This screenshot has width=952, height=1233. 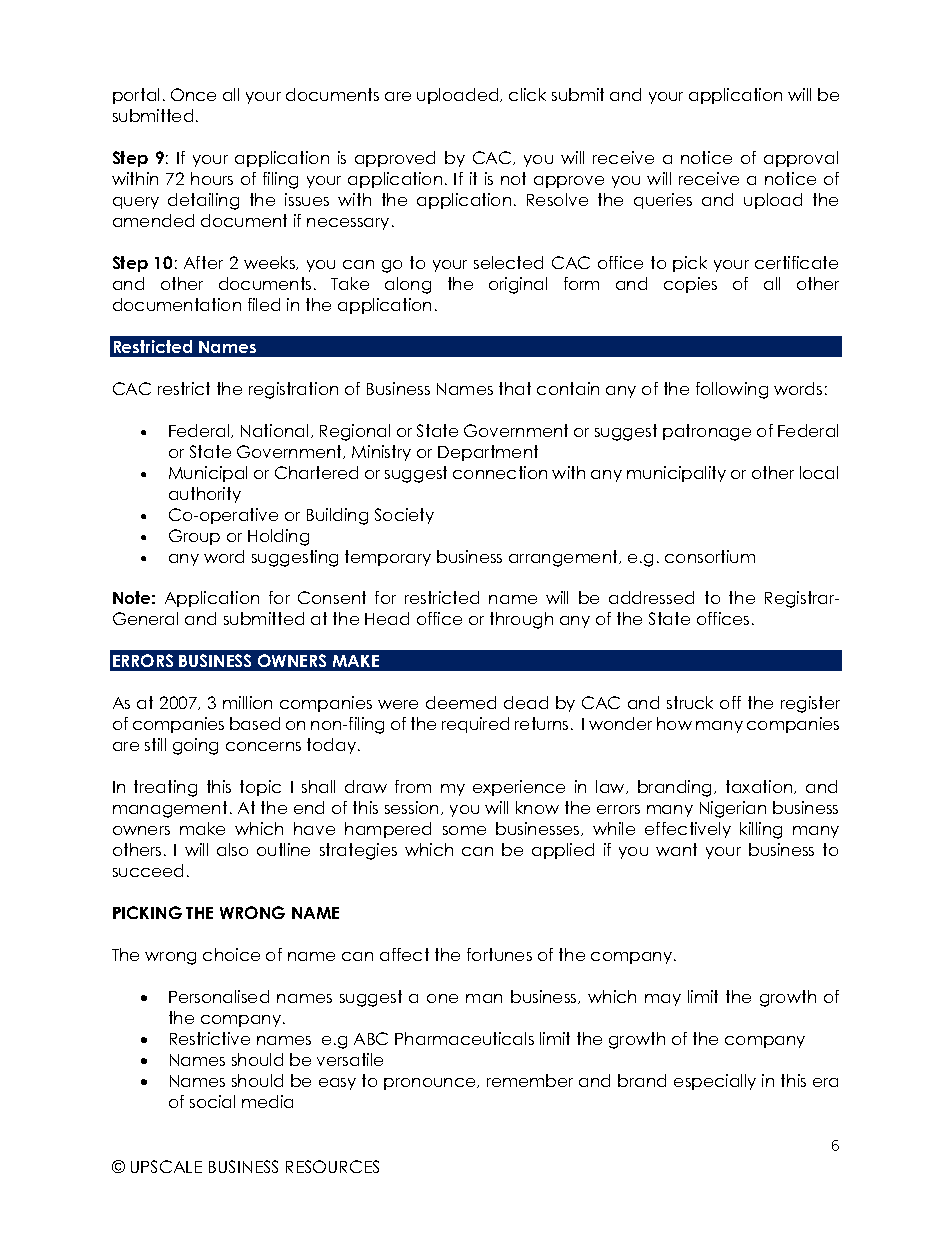 What do you see at coordinates (212, 178) in the screenshot?
I see `hours` at bounding box center [212, 178].
